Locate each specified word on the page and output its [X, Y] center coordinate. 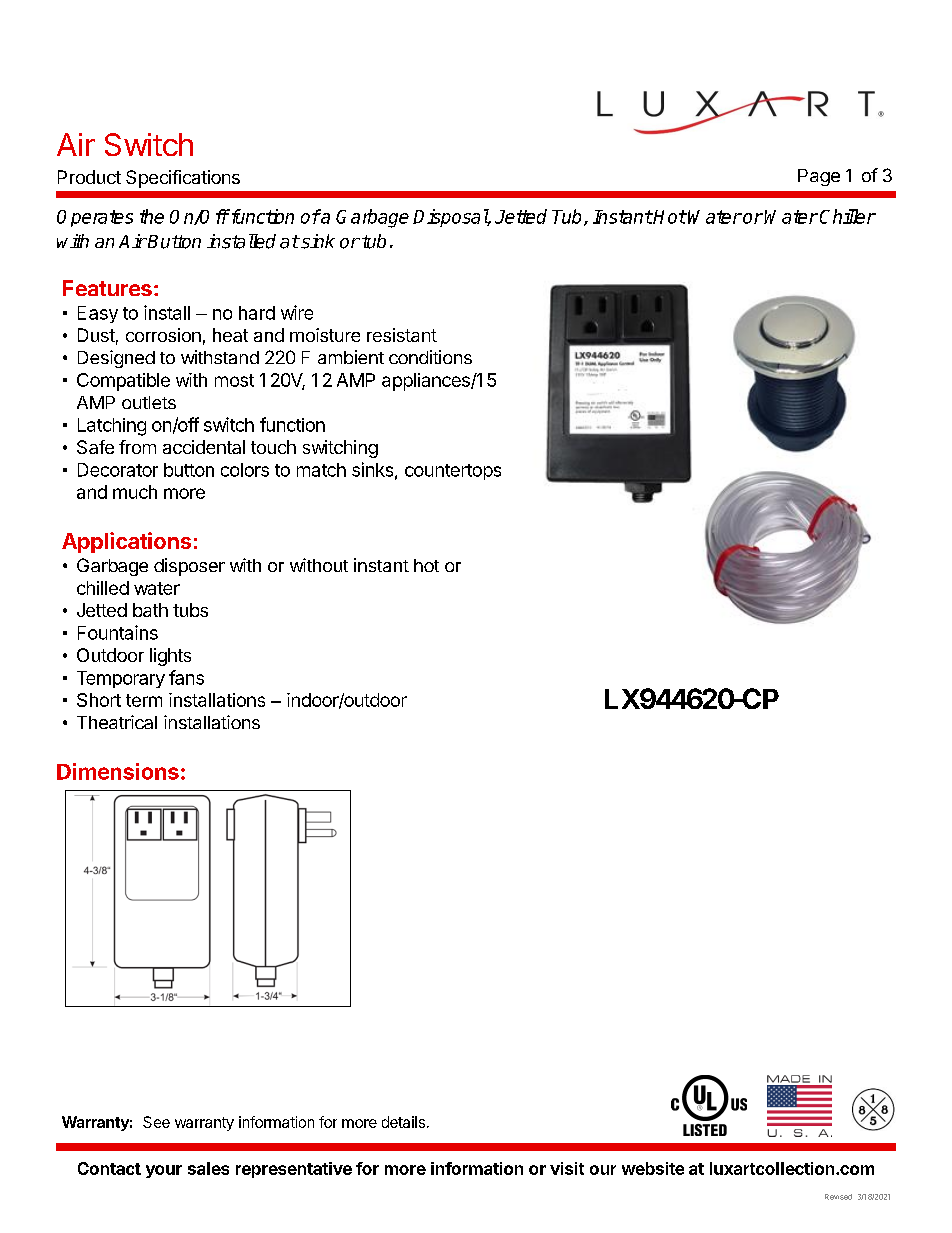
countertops [453, 472]
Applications [126, 542]
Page [819, 177]
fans [186, 677]
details [403, 1122]
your [164, 1171]
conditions [430, 357]
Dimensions [118, 771]
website [653, 1168]
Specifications [183, 179]
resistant [402, 335]
